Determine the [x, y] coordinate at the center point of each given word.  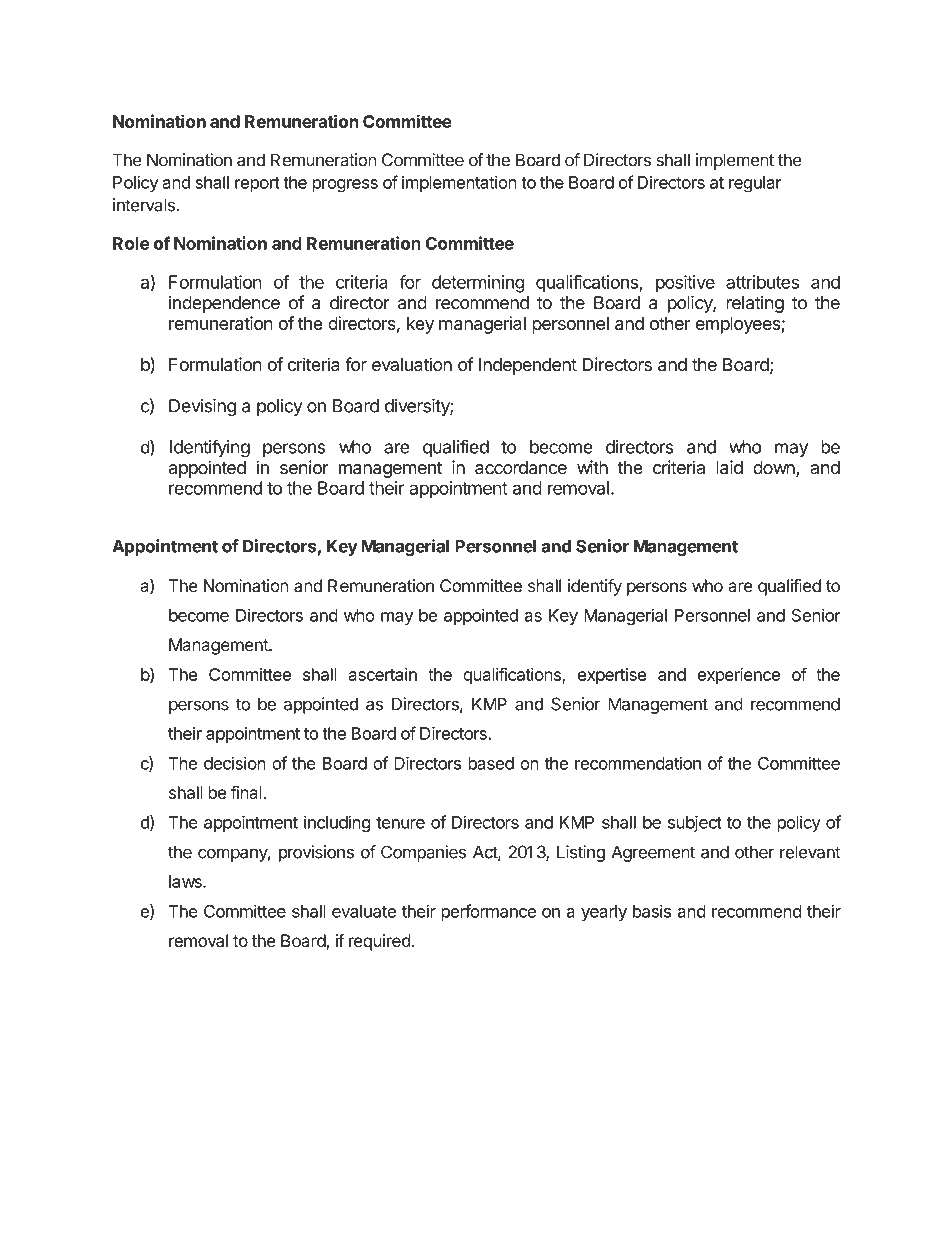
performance [488, 912]
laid [729, 467]
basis [652, 911]
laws [186, 881]
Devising [202, 407]
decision [235, 763]
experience [738, 676]
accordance [521, 467]
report [257, 184]
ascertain [383, 674]
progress [345, 186]
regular [755, 184]
